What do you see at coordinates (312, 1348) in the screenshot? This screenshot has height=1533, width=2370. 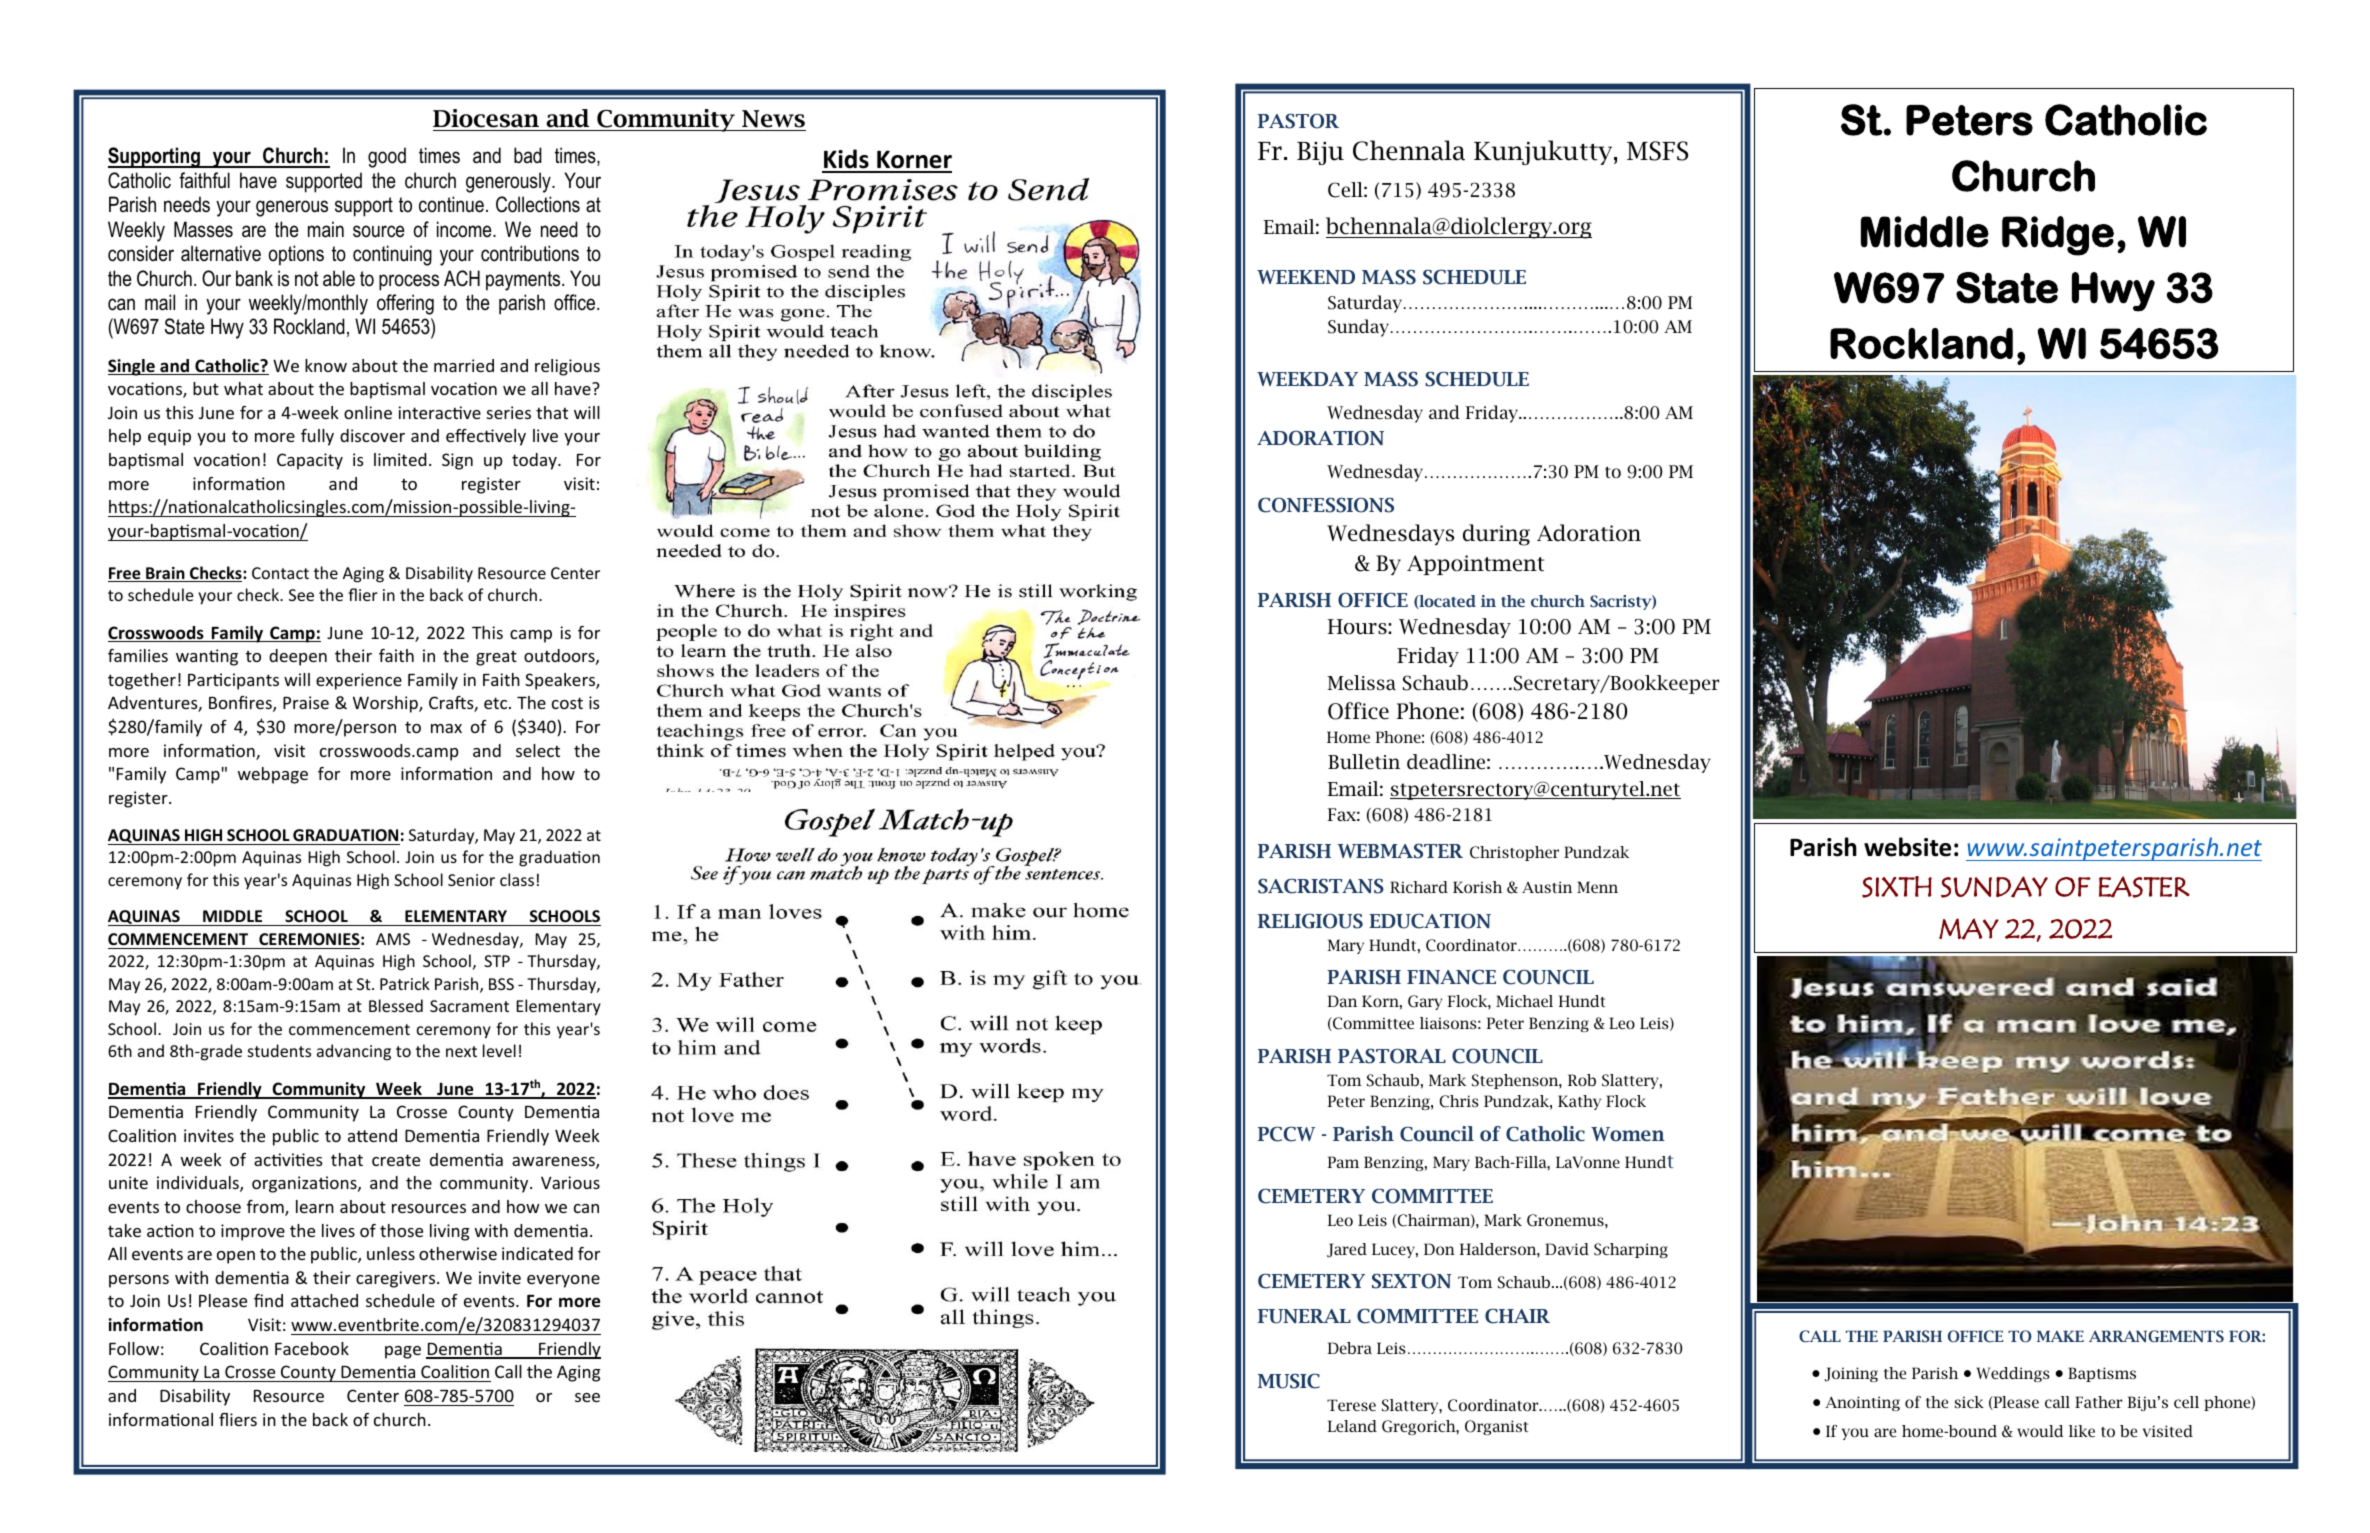 I see `Facebook` at bounding box center [312, 1348].
